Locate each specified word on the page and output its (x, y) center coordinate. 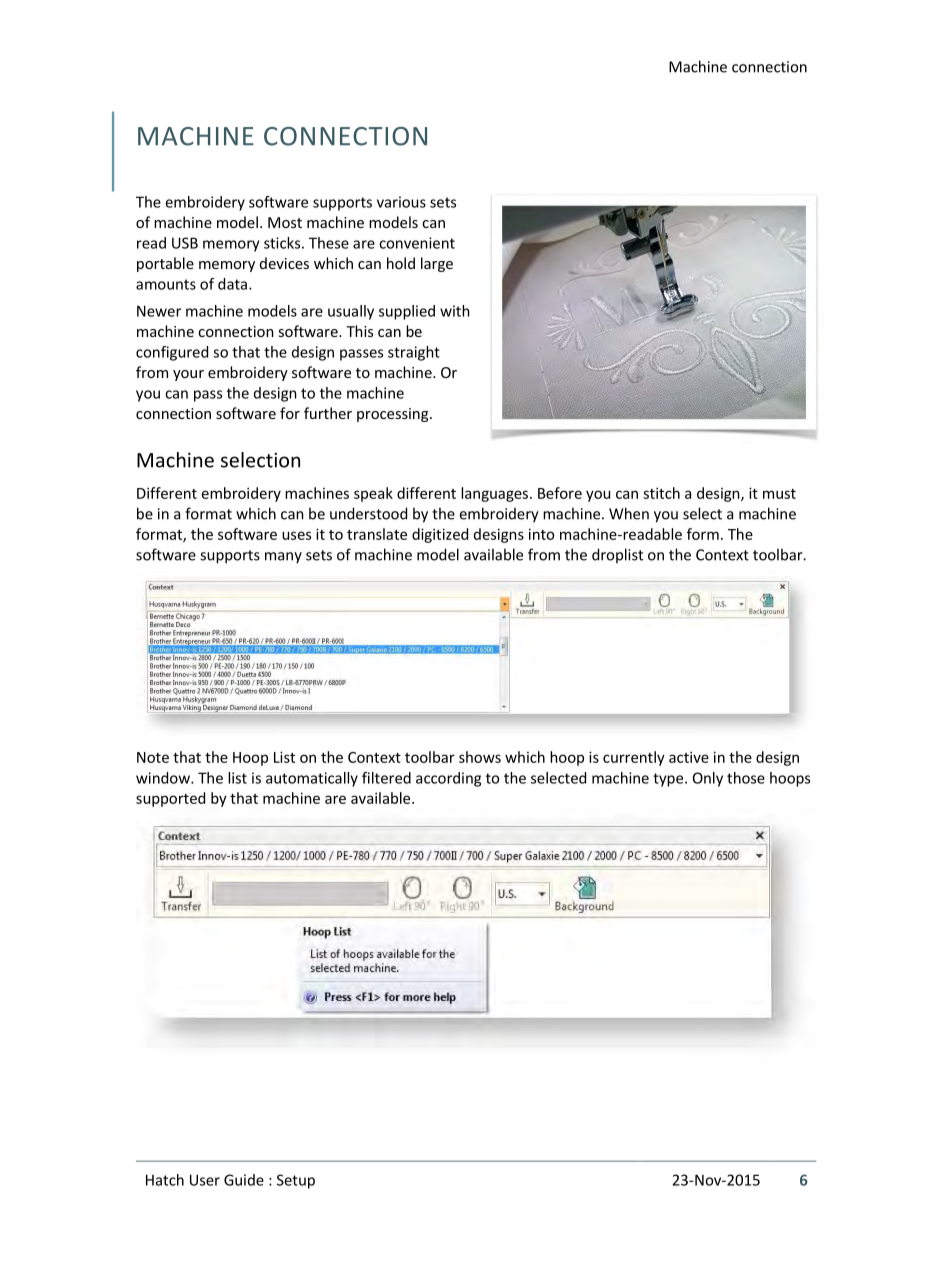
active (689, 757)
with (455, 311)
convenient (417, 243)
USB (185, 243)
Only (708, 779)
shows (480, 757)
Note (153, 757)
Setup (296, 1181)
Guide (244, 1180)
